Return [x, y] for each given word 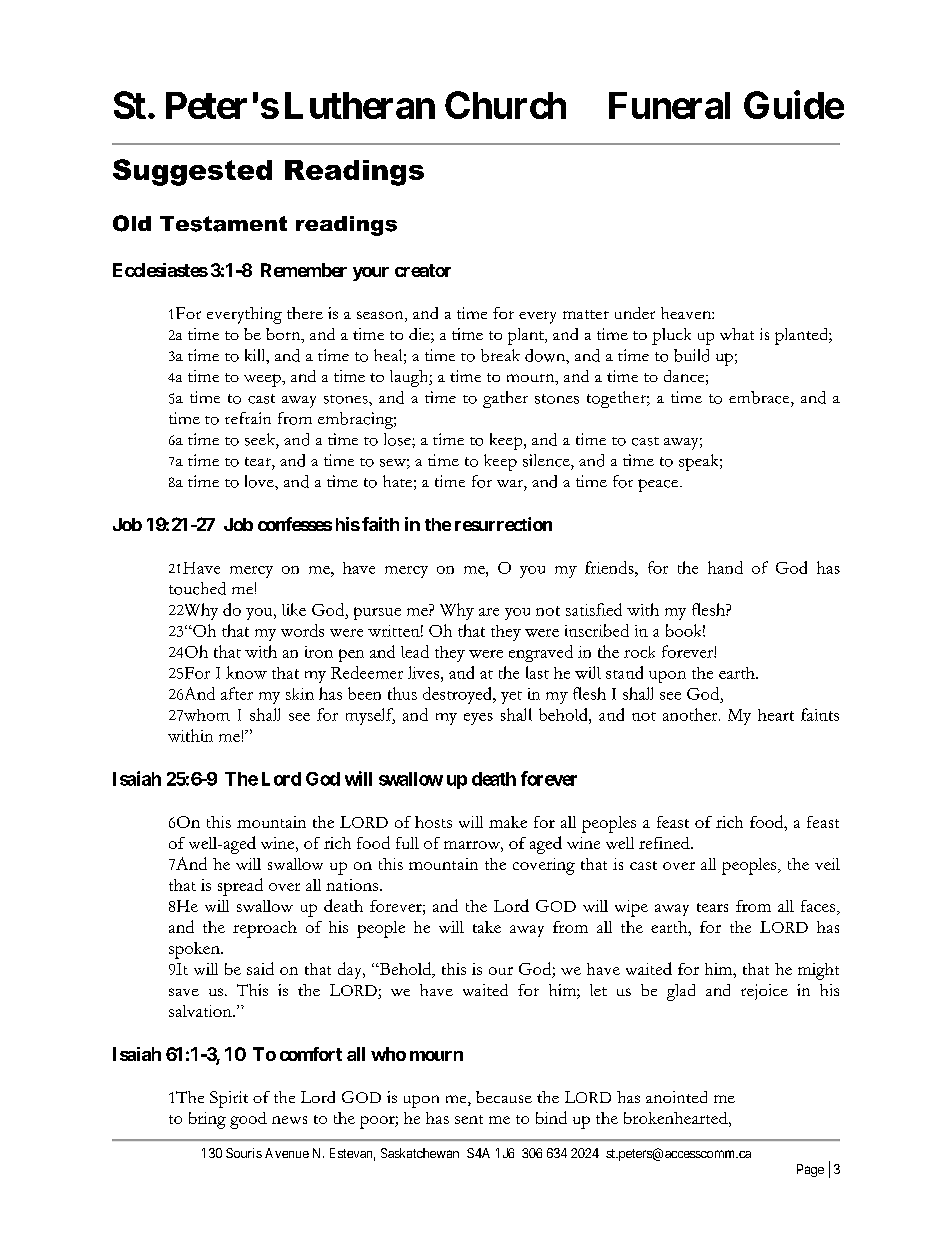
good [248, 1120]
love [260, 481]
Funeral [669, 105]
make [508, 822]
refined [665, 843]
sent [469, 1119]
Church [505, 105]
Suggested [192, 172]
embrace [760, 397]
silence [547, 460]
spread [240, 887]
